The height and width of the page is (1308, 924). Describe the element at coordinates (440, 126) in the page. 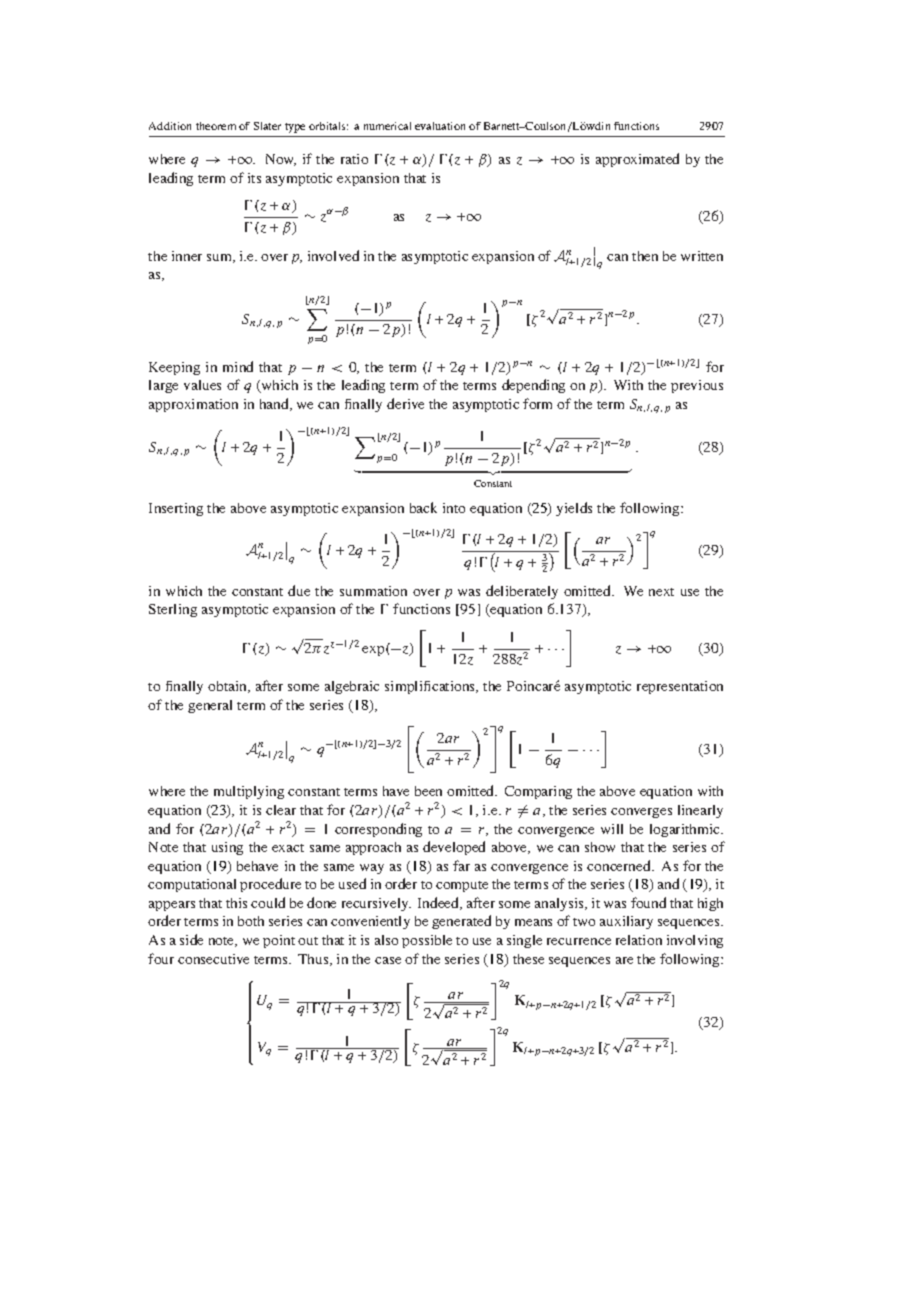

I see `evaluation` at that location.
